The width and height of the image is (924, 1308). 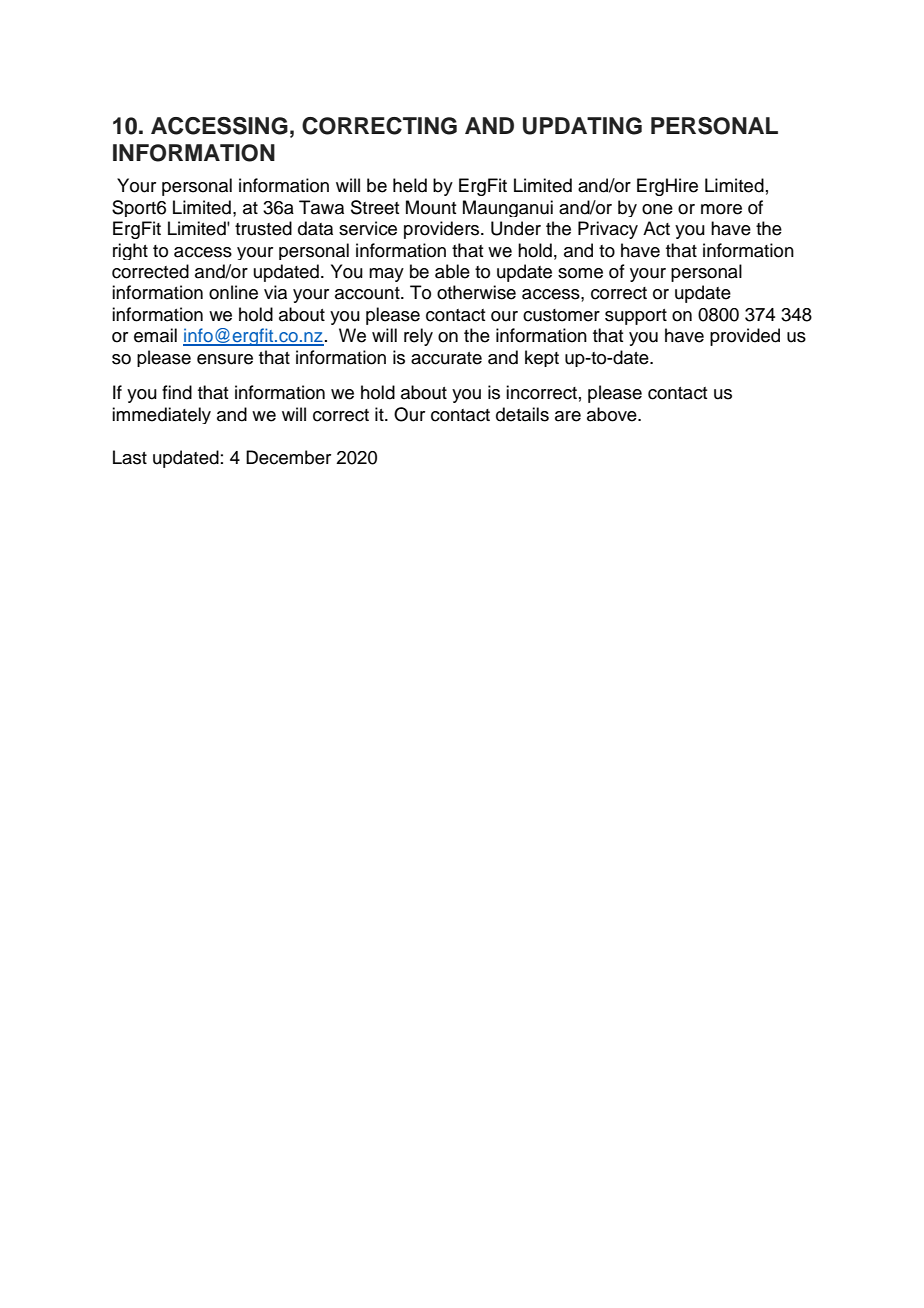 What do you see at coordinates (636, 317) in the image?
I see `support` at bounding box center [636, 317].
